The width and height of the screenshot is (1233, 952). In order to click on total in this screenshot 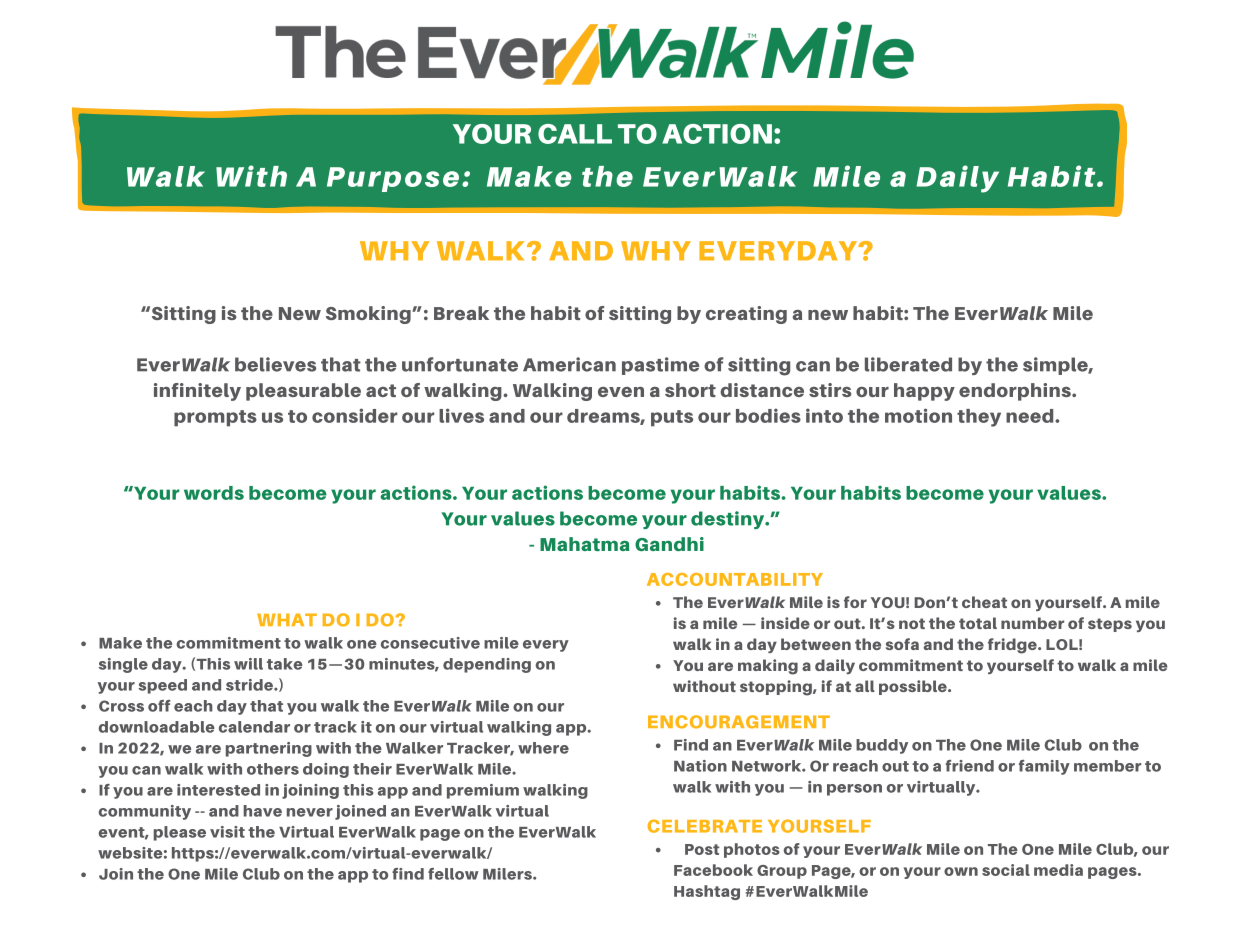, I will do `click(978, 623)`.
